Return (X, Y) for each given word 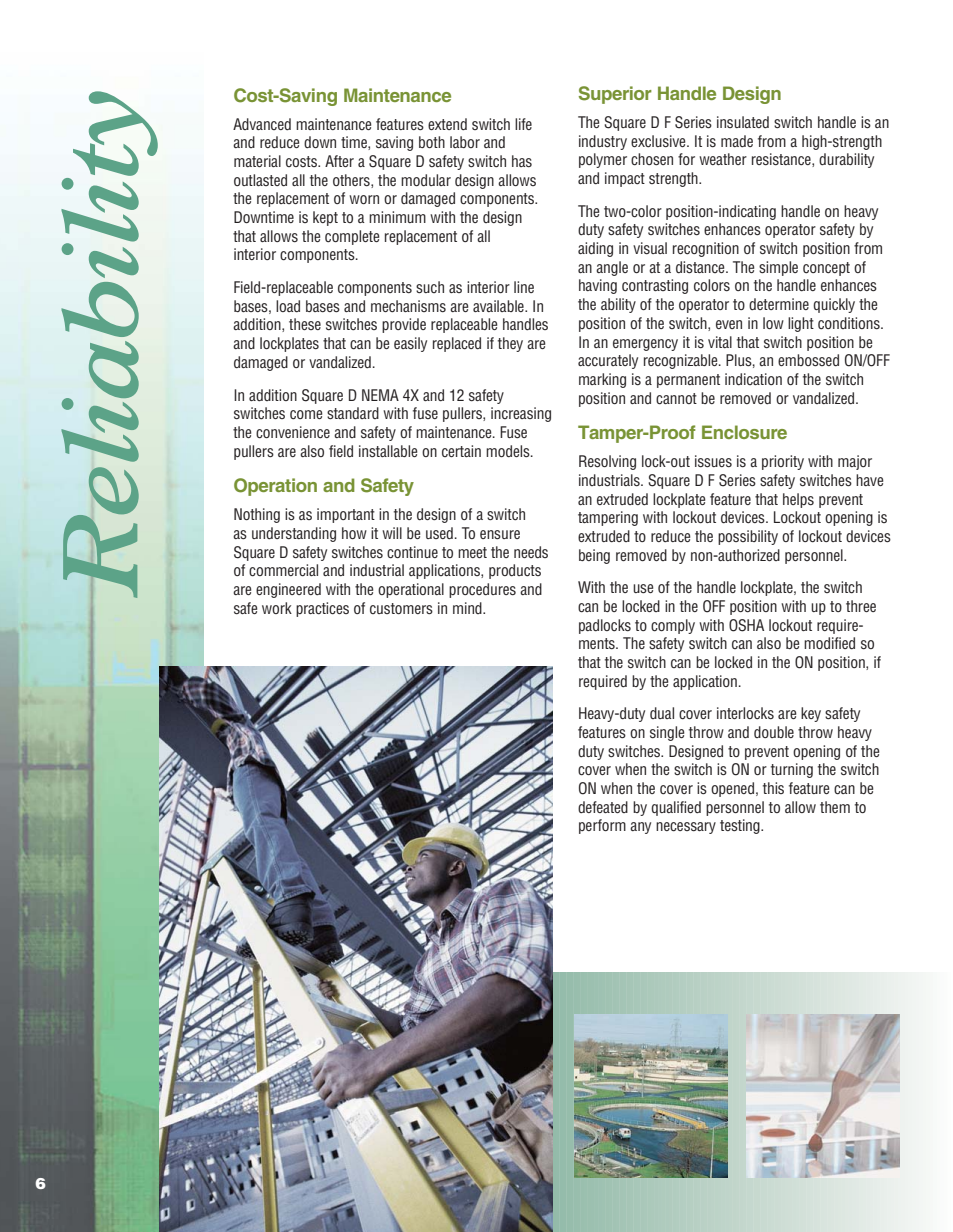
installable (388, 451)
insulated (743, 122)
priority (783, 462)
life (523, 124)
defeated (603, 807)
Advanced (262, 124)
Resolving (607, 462)
